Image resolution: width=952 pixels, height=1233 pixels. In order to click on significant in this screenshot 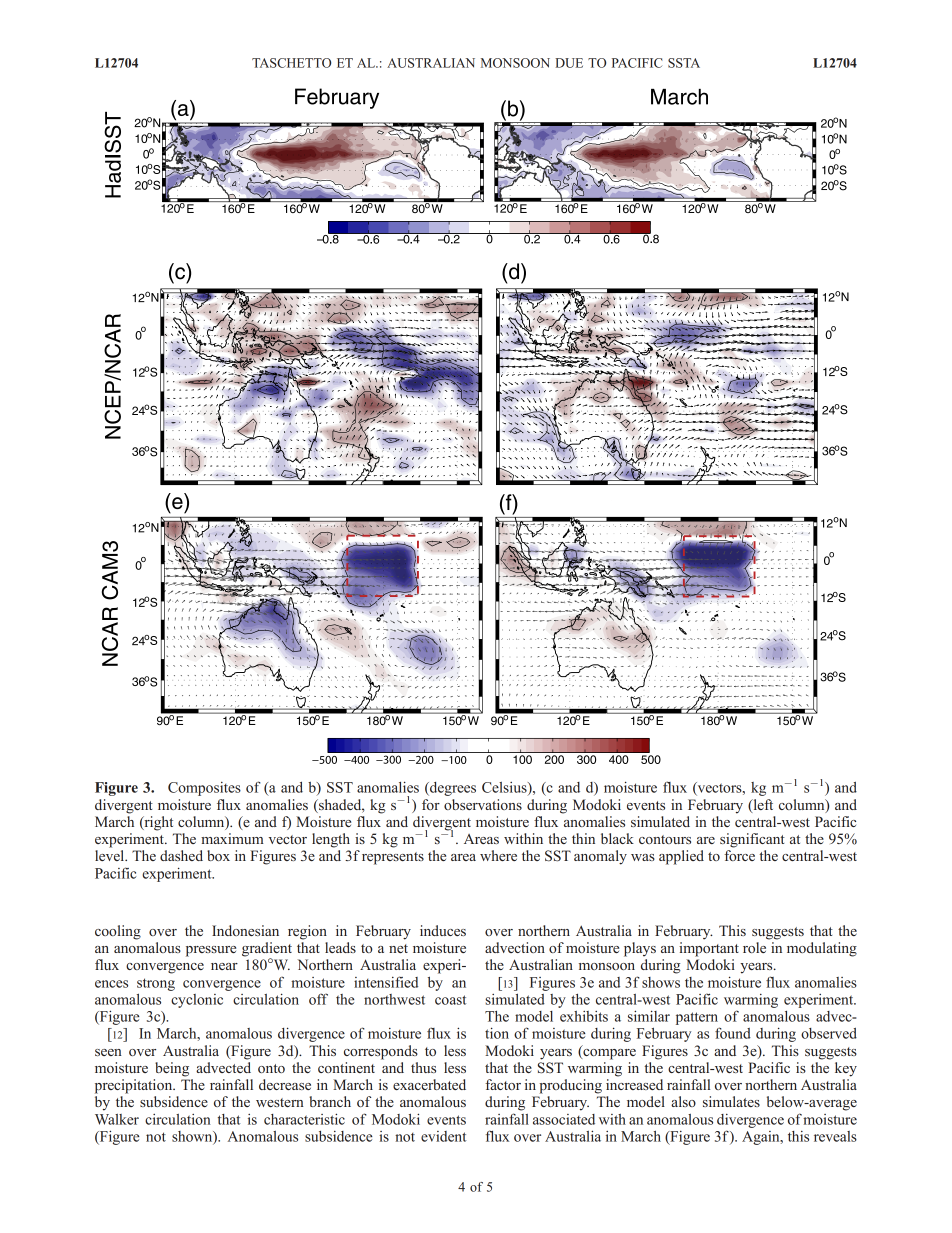, I will do `click(752, 840)`.
